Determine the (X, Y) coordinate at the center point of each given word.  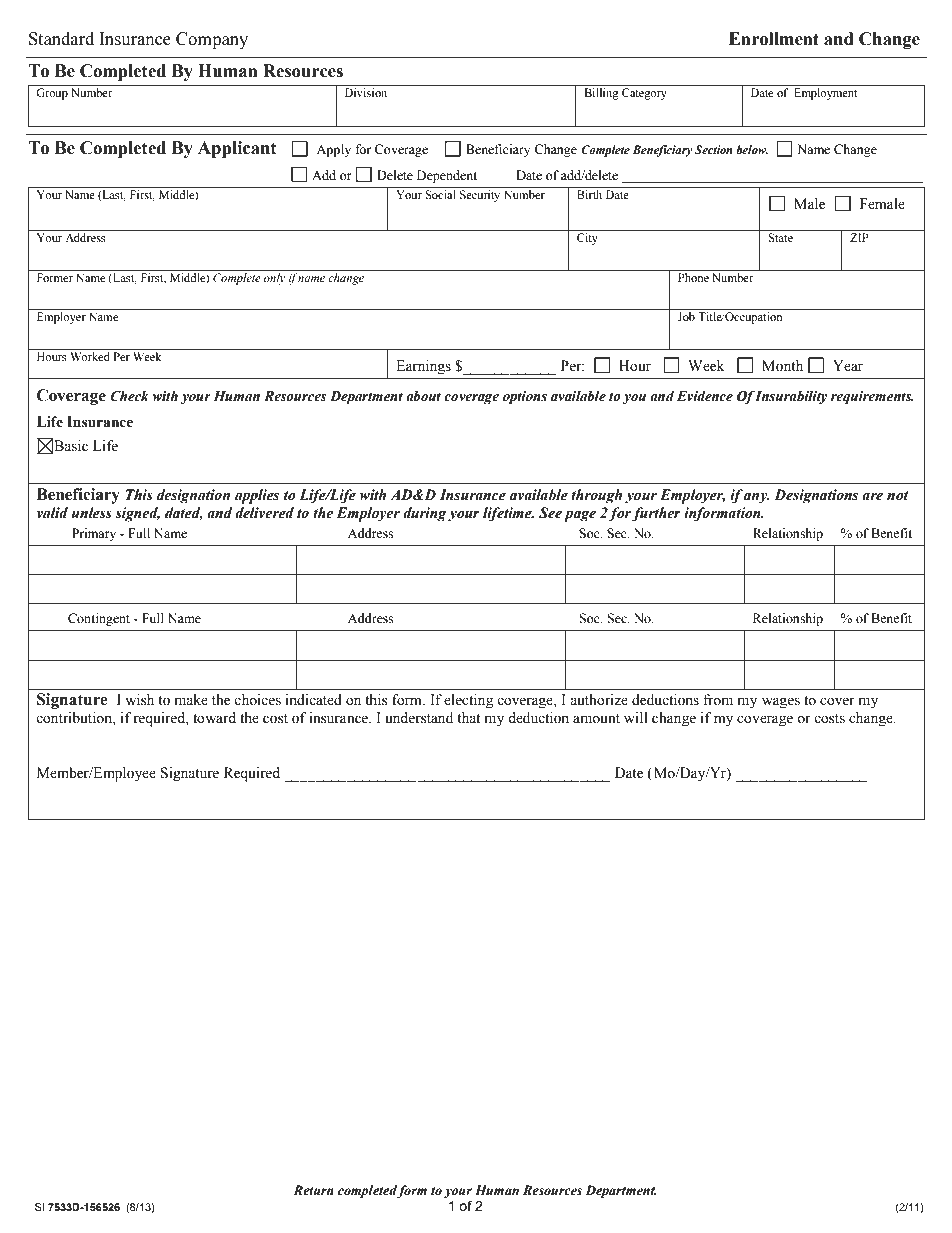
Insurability (791, 397)
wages (781, 703)
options (525, 398)
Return (313, 1190)
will (636, 717)
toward (214, 718)
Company (212, 40)
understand (419, 718)
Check (130, 396)
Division (366, 92)
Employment (826, 94)
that (468, 718)
